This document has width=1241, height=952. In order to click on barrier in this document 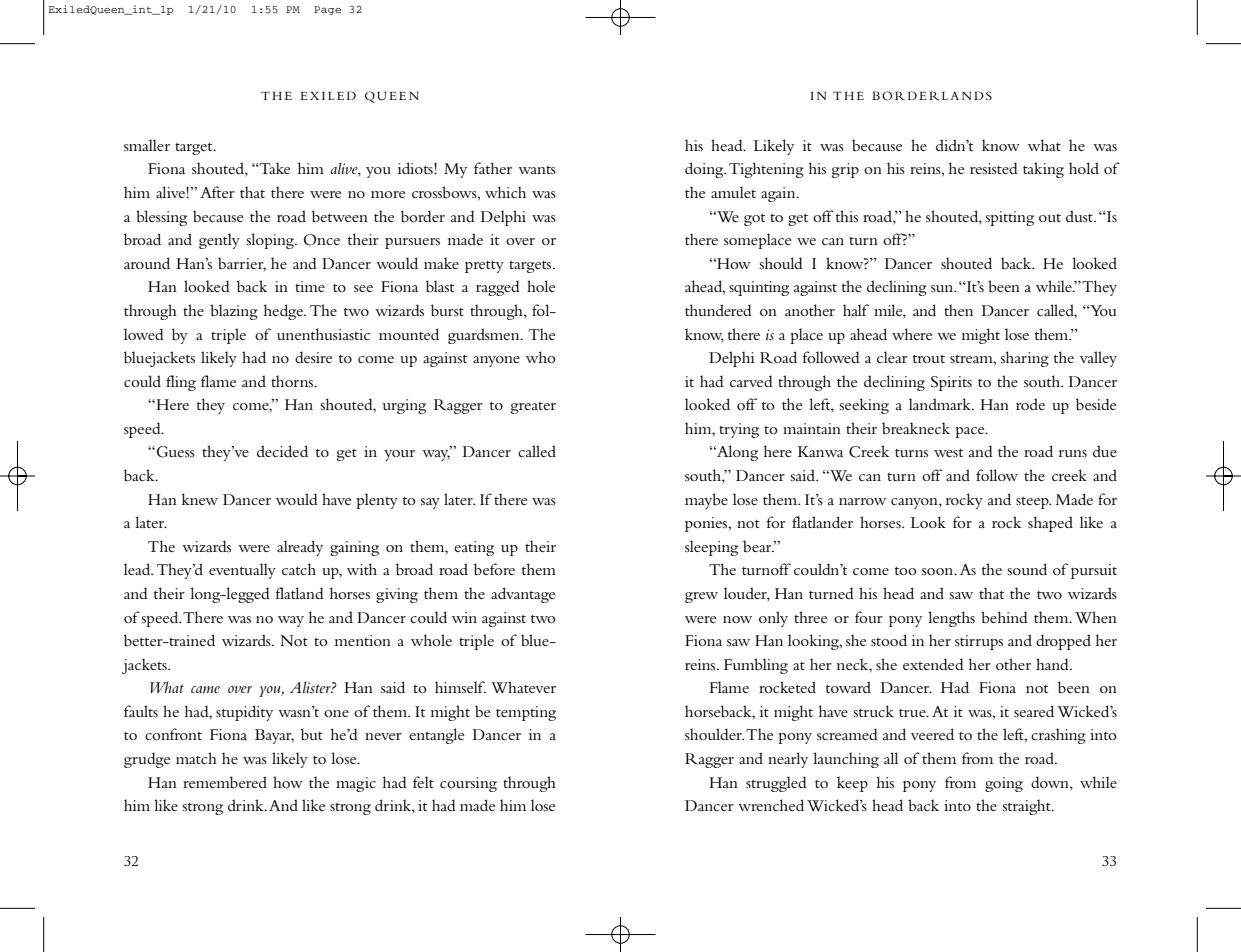, I will do `click(242, 264)`.
